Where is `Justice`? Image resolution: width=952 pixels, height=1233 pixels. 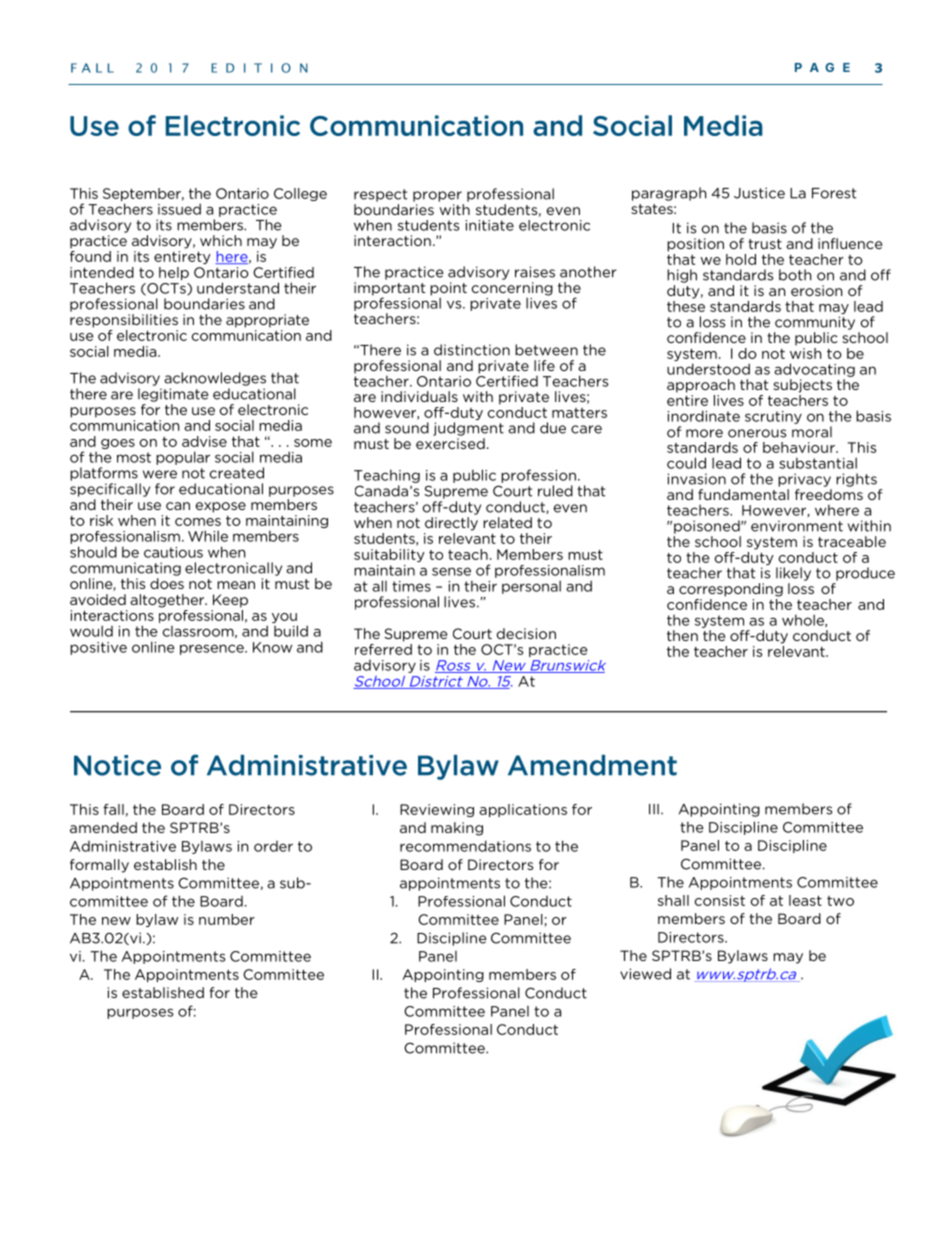
Justice is located at coordinates (759, 193).
